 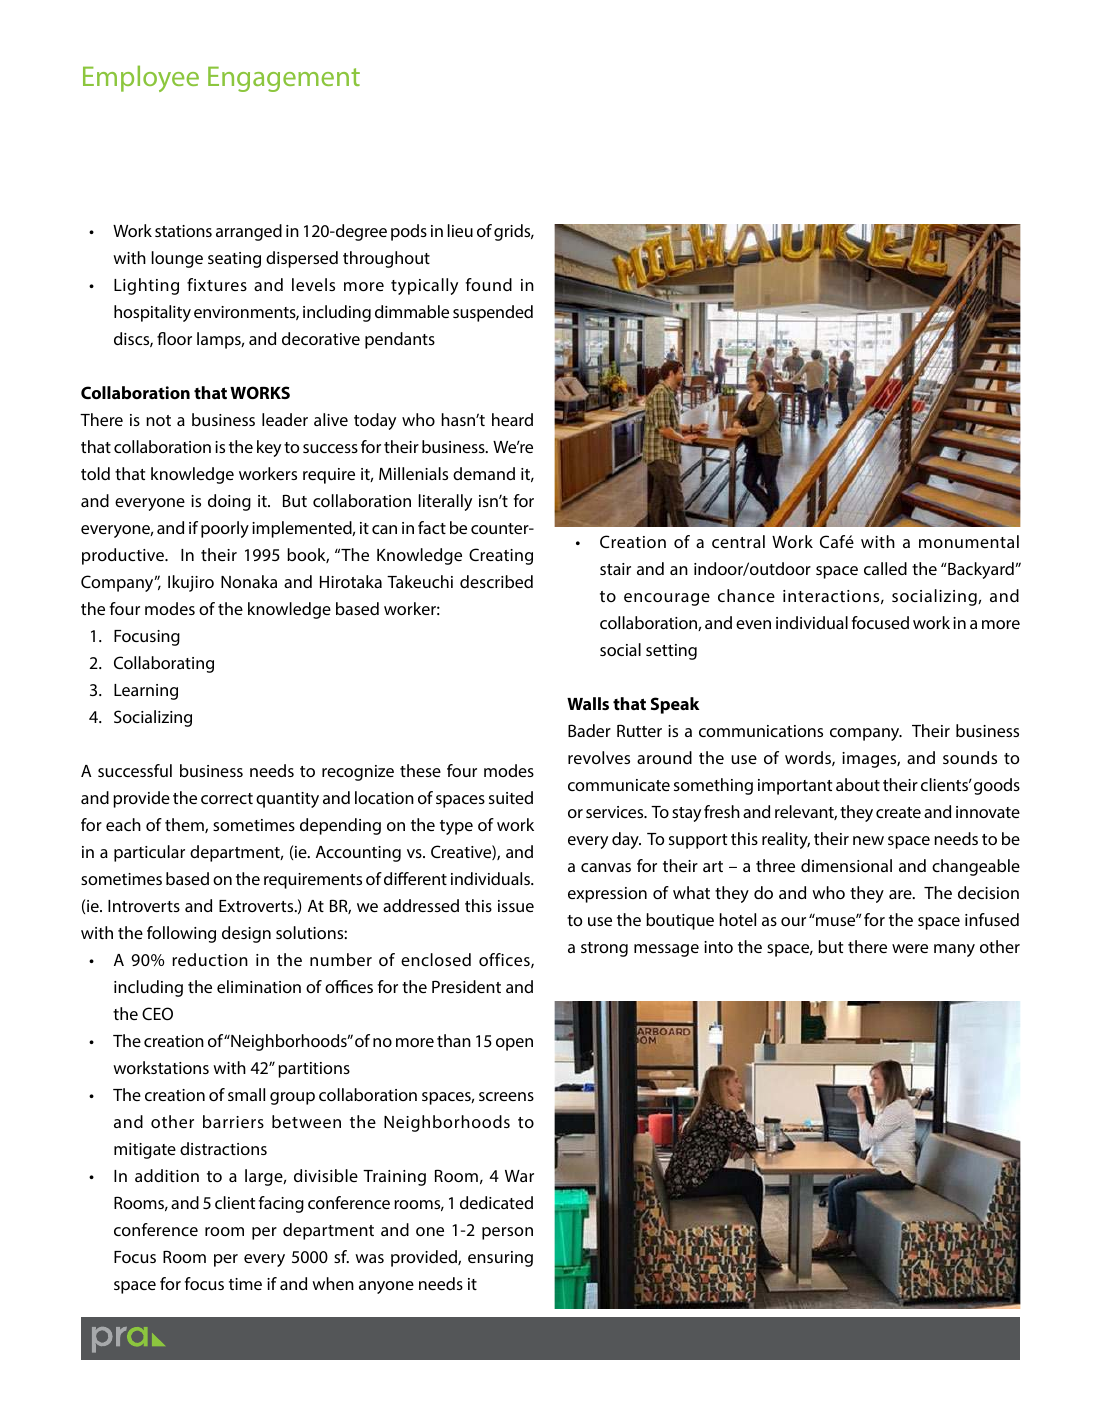 I want to click on Walls, so click(x=588, y=703).
